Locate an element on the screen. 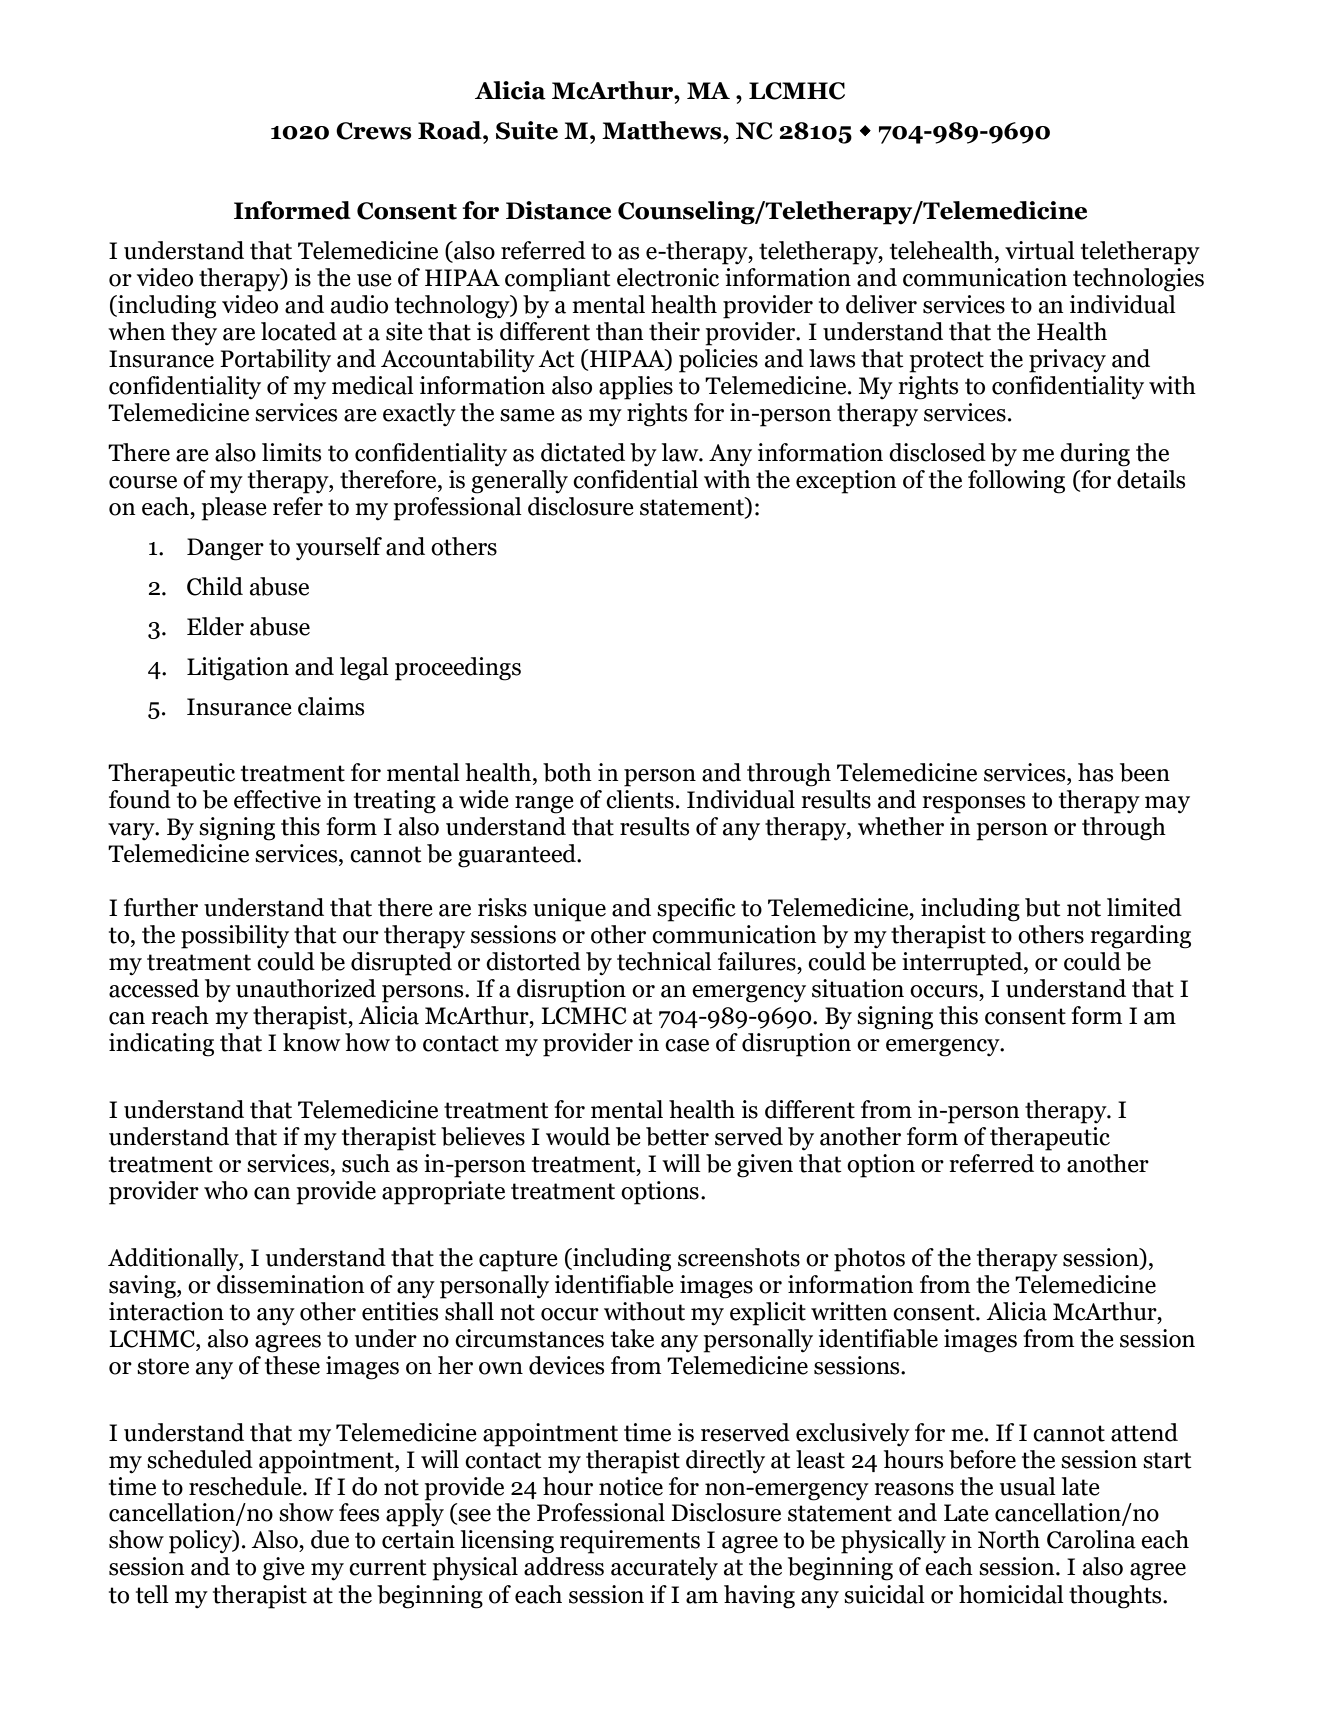 The width and height of the screenshot is (1321, 1709). proceedings is located at coordinates (458, 669).
